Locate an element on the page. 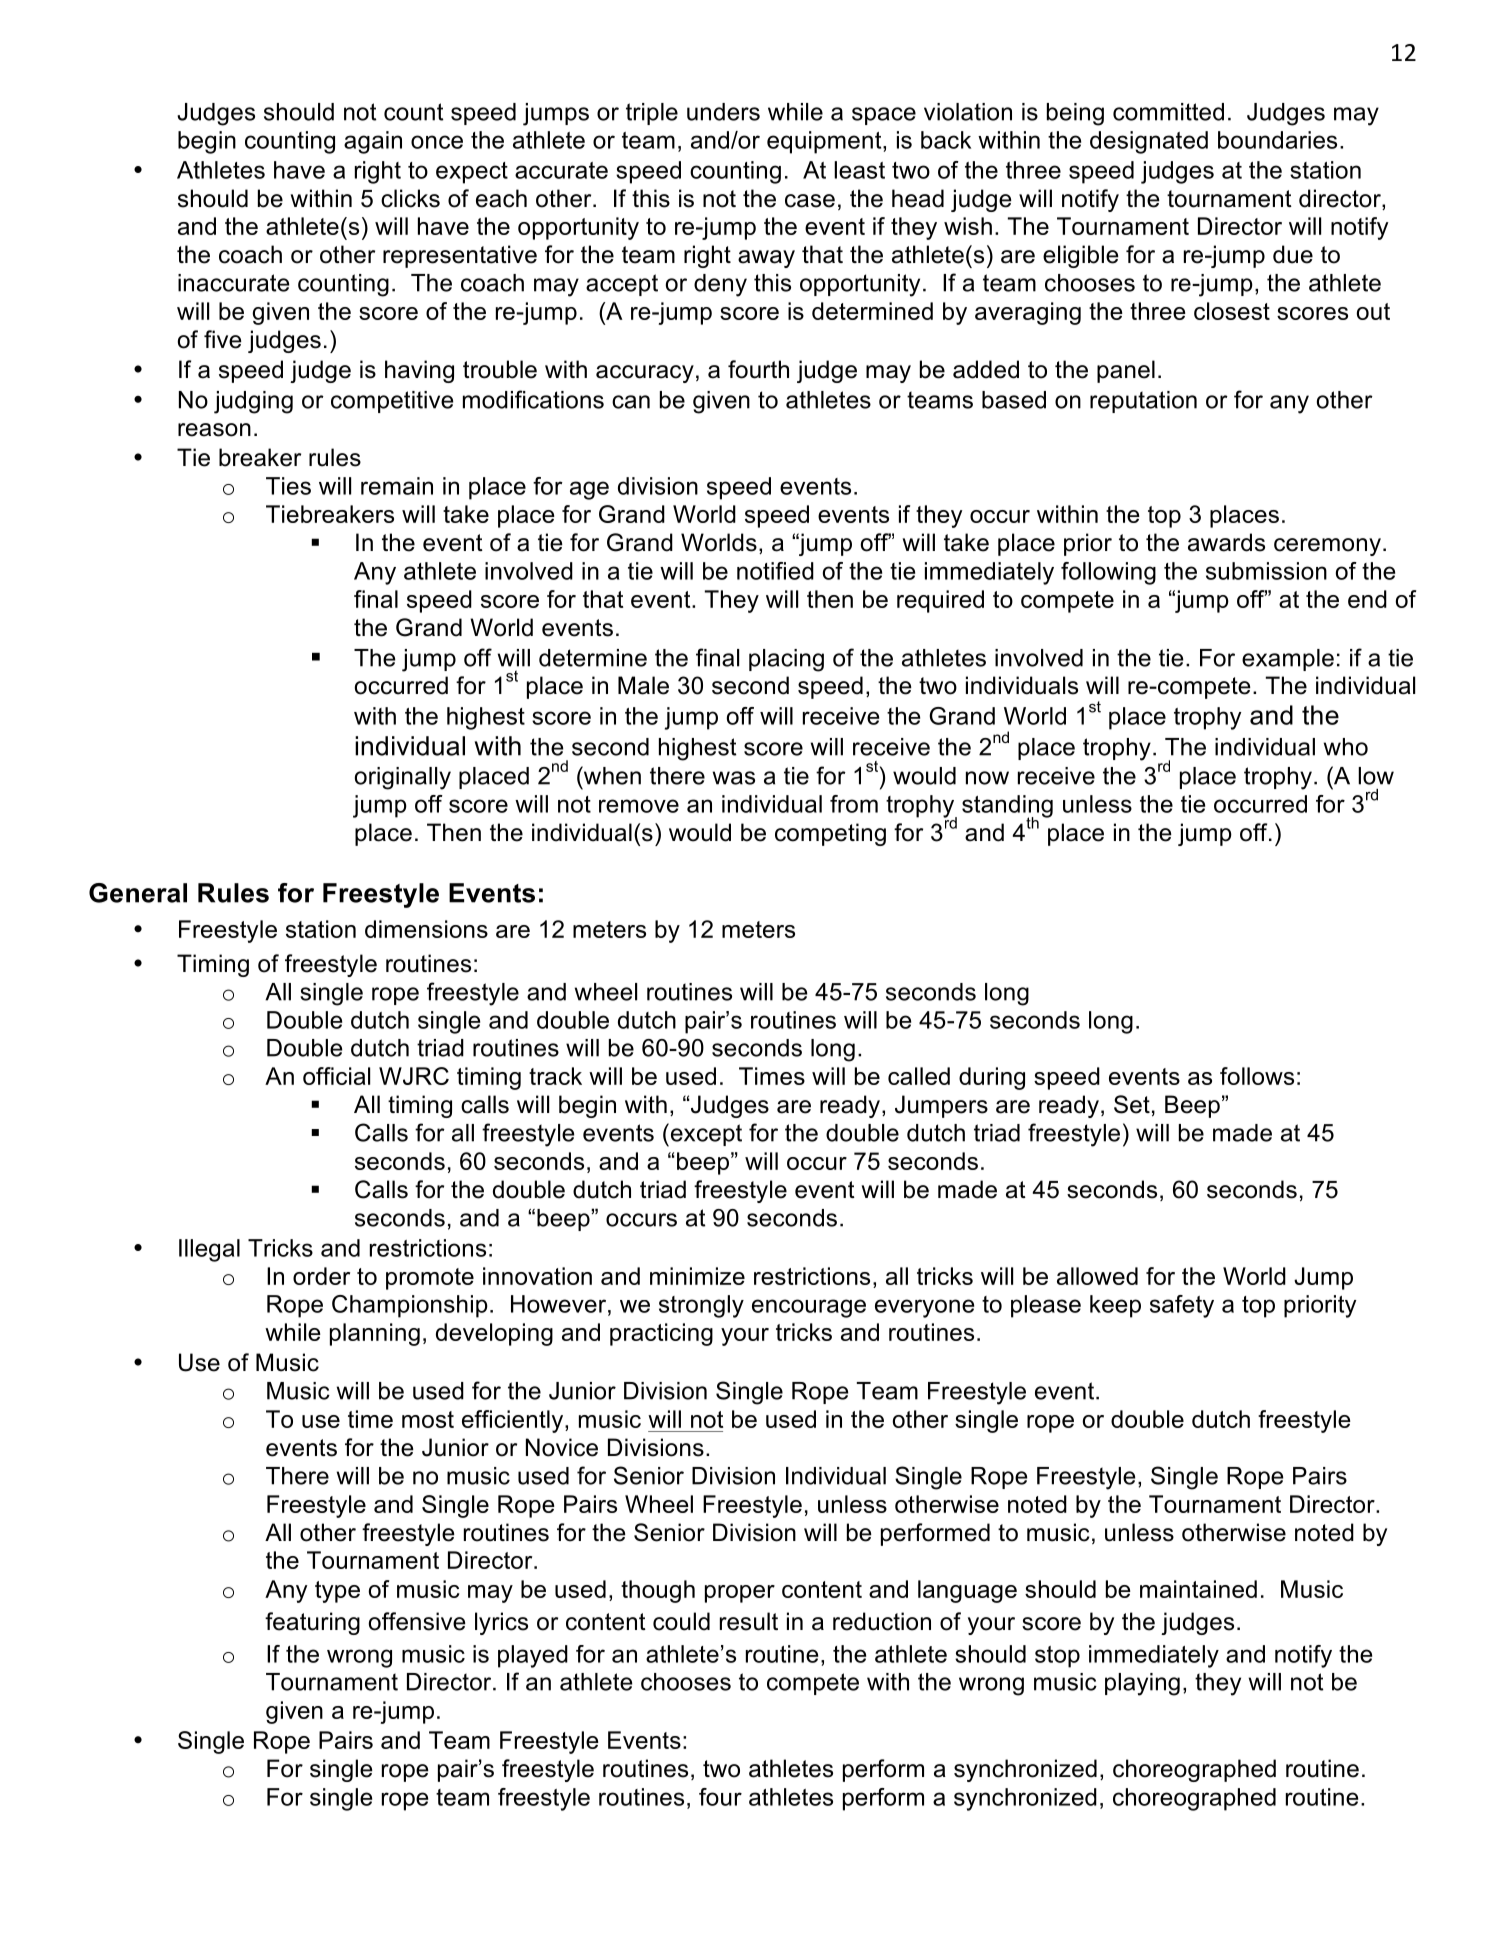  competing is located at coordinates (830, 834).
